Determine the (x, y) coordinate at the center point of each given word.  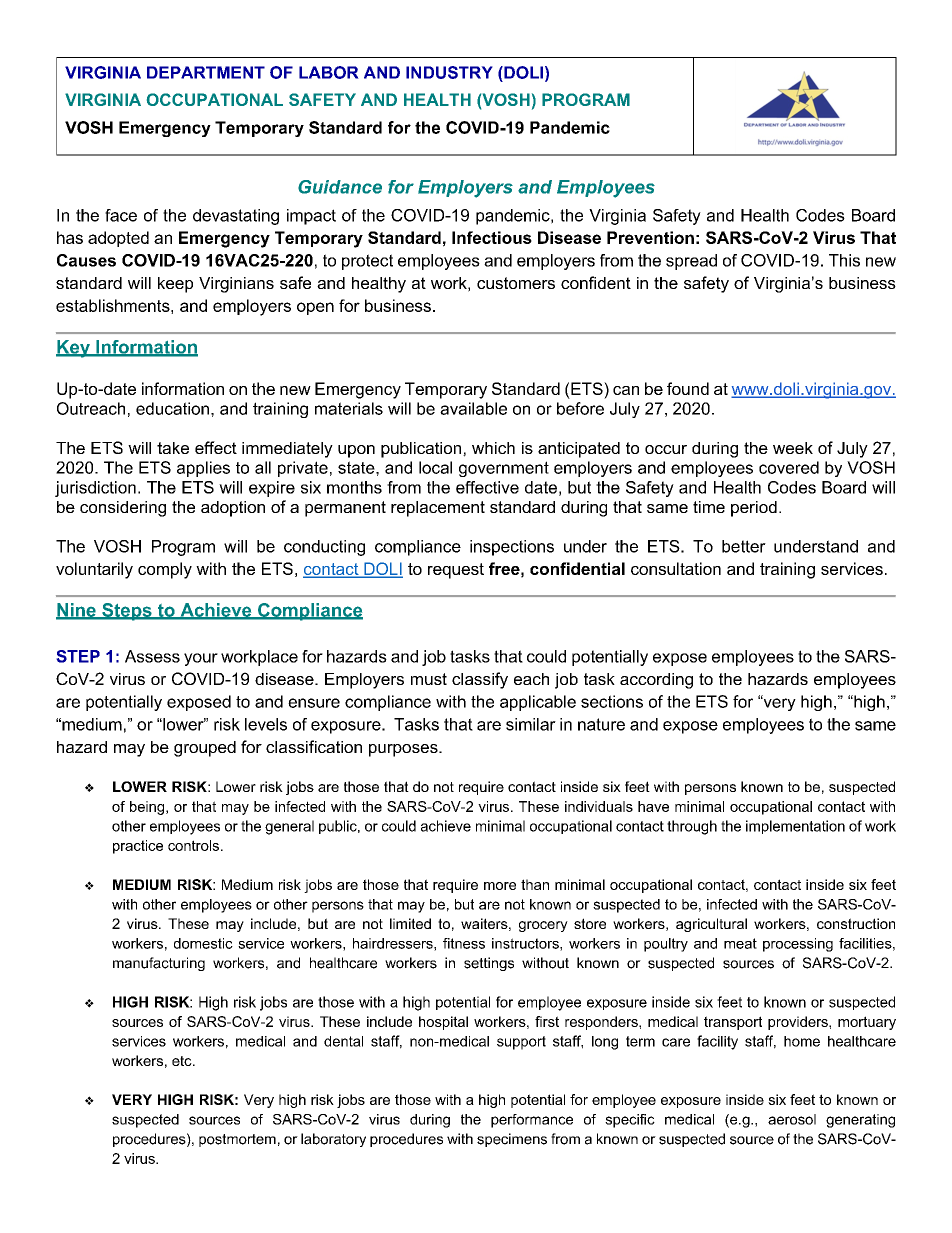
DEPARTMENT (206, 72)
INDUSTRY (449, 72)
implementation (795, 827)
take (173, 448)
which (493, 448)
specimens (512, 1140)
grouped (205, 749)
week (793, 448)
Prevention (650, 237)
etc (183, 1061)
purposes (404, 750)
